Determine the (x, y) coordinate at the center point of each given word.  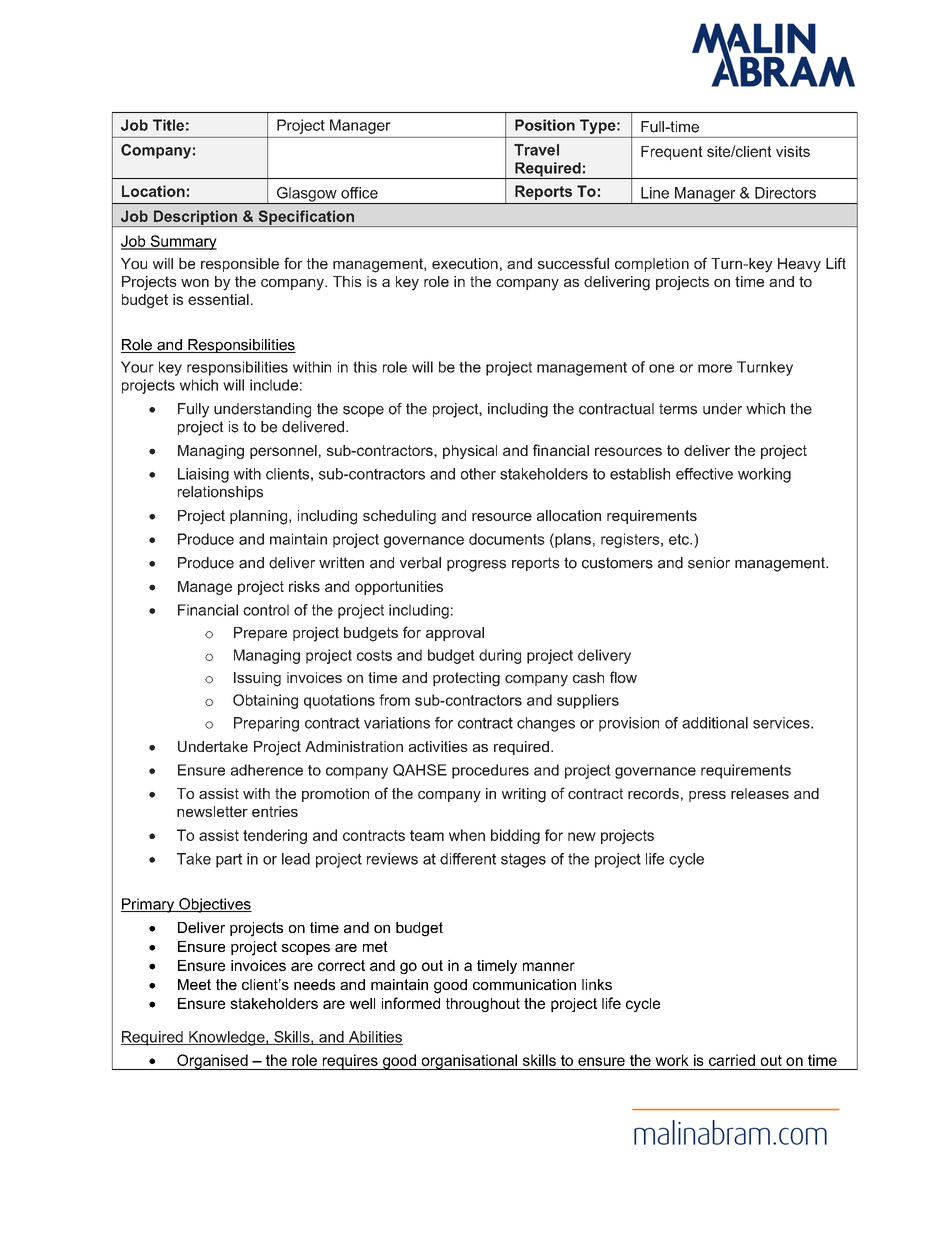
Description (195, 218)
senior (709, 563)
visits (793, 151)
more (715, 368)
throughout (483, 1005)
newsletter (212, 811)
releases (760, 793)
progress (476, 566)
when (467, 835)
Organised (212, 1062)
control (266, 610)
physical (470, 452)
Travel (536, 150)
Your (137, 367)
